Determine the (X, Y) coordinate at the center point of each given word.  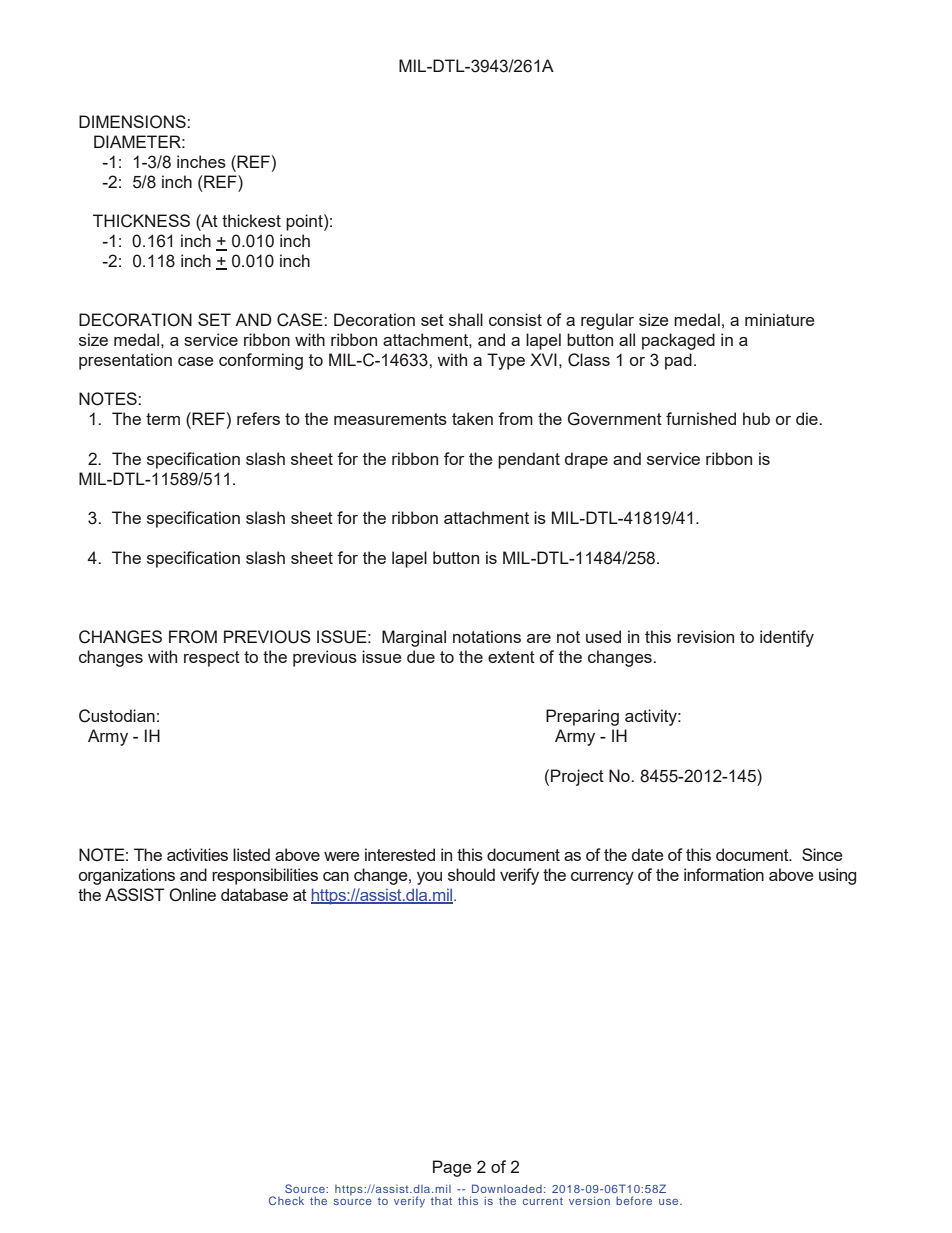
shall (466, 319)
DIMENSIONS (133, 122)
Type (506, 361)
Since (822, 854)
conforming (261, 361)
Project (577, 777)
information (724, 874)
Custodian (117, 716)
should (471, 874)
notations (487, 636)
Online (192, 895)
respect (212, 659)
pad (678, 361)
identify (787, 638)
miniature (780, 319)
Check (286, 1200)
